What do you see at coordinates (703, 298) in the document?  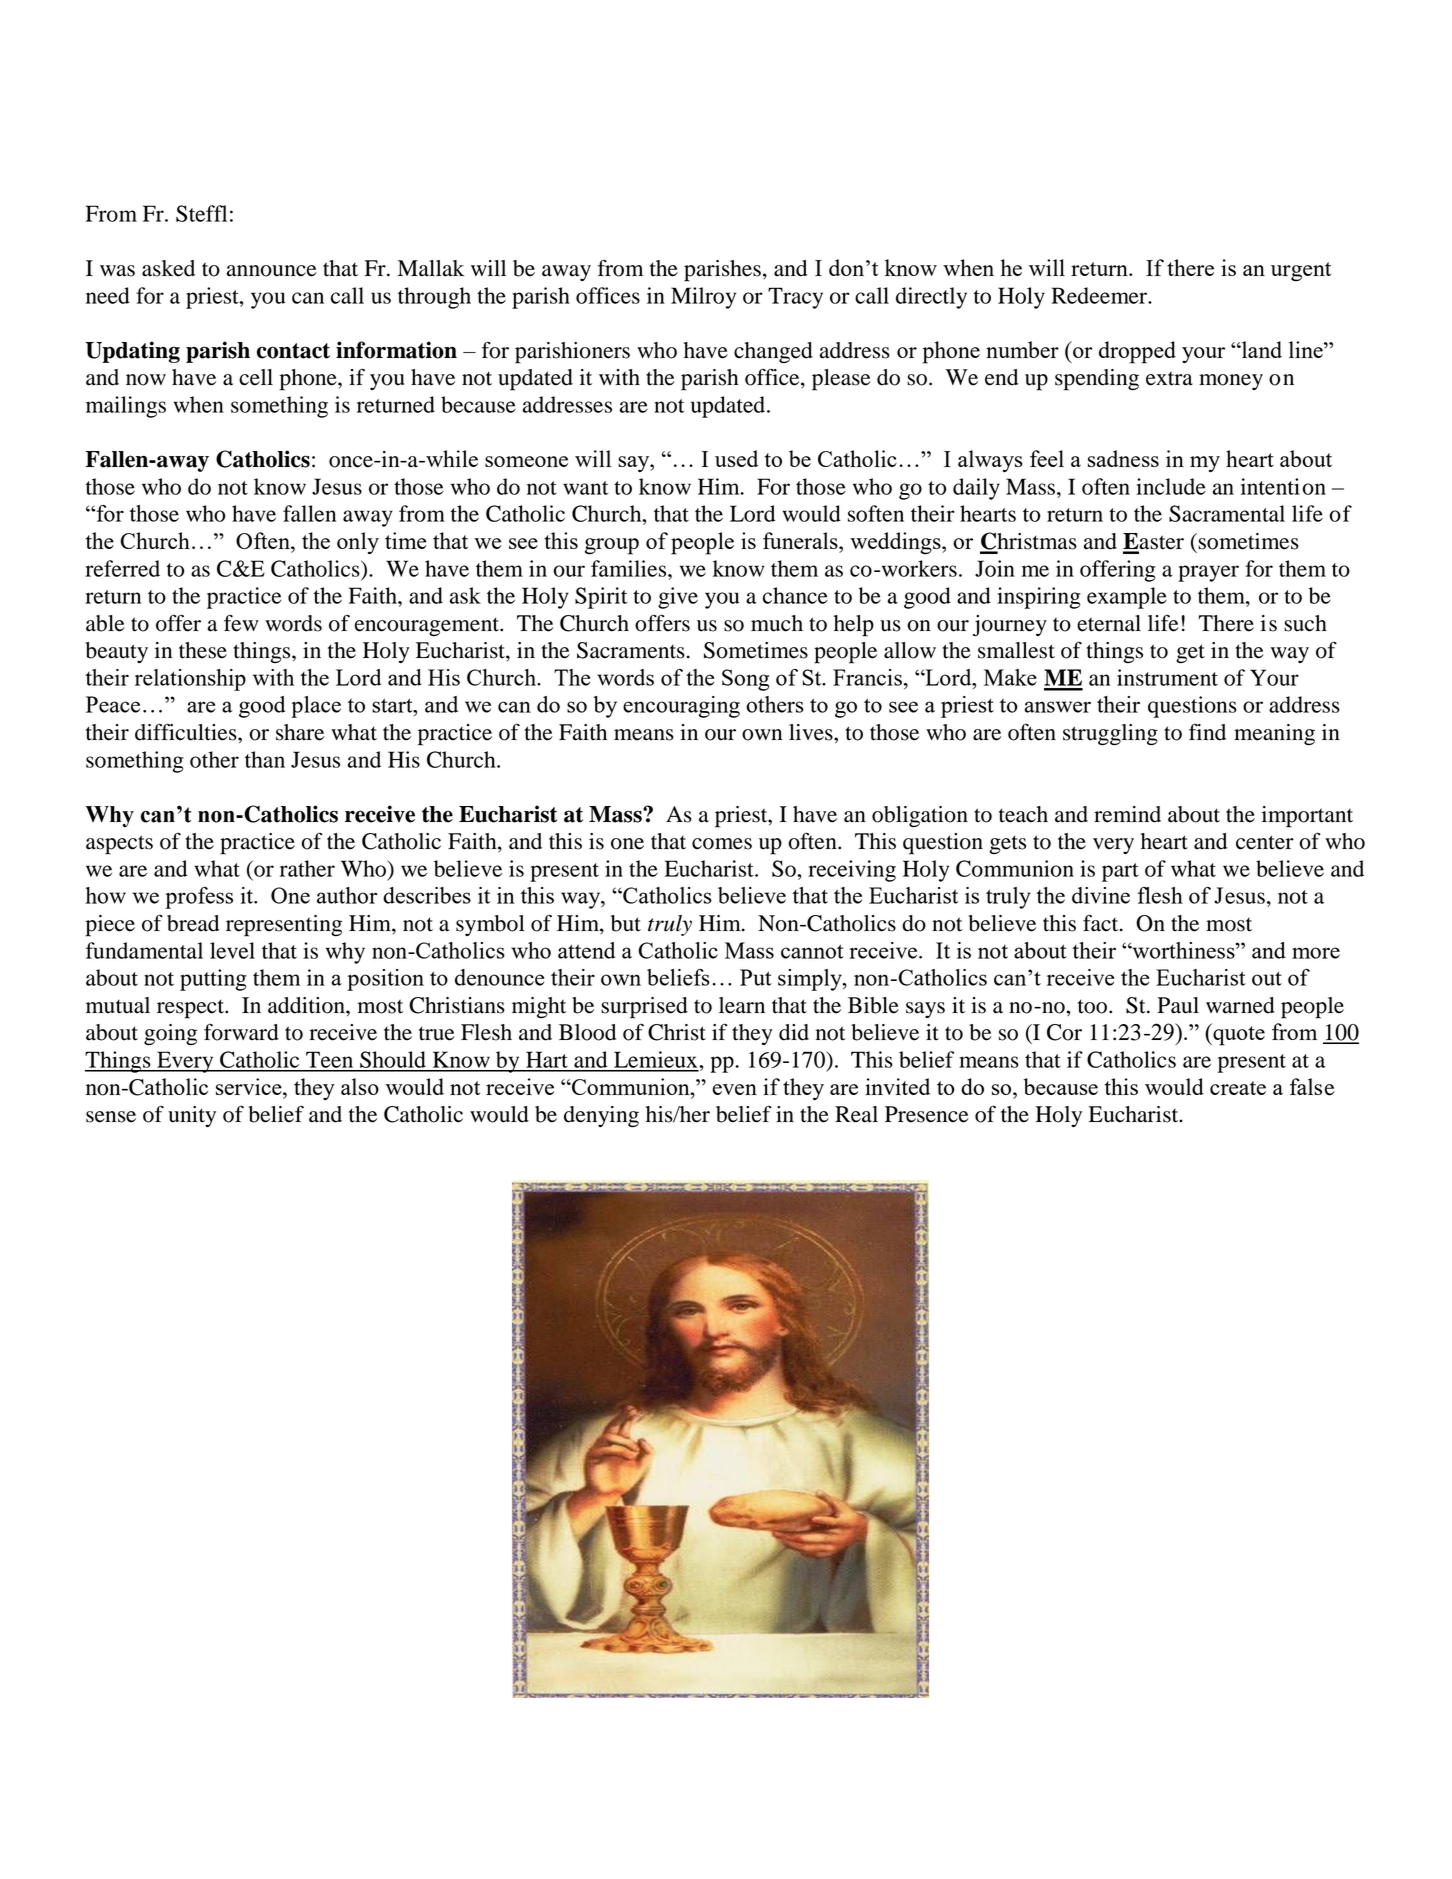 I see `Milroy` at bounding box center [703, 298].
